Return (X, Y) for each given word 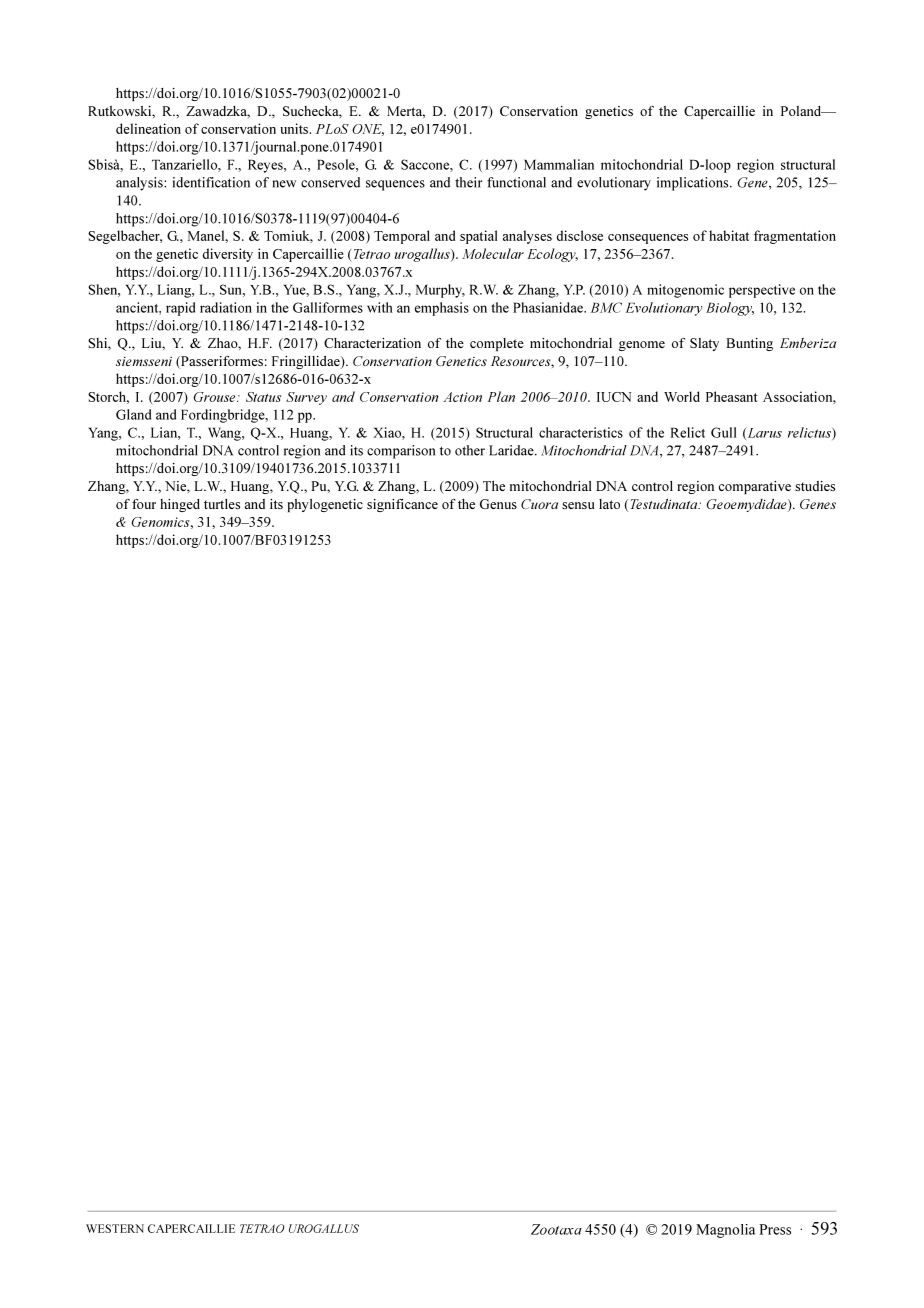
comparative (755, 487)
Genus (498, 504)
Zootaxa (556, 1229)
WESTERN (115, 1228)
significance (402, 505)
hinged (180, 505)
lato (609, 504)
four (144, 504)
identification (211, 182)
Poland (802, 111)
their (469, 182)
